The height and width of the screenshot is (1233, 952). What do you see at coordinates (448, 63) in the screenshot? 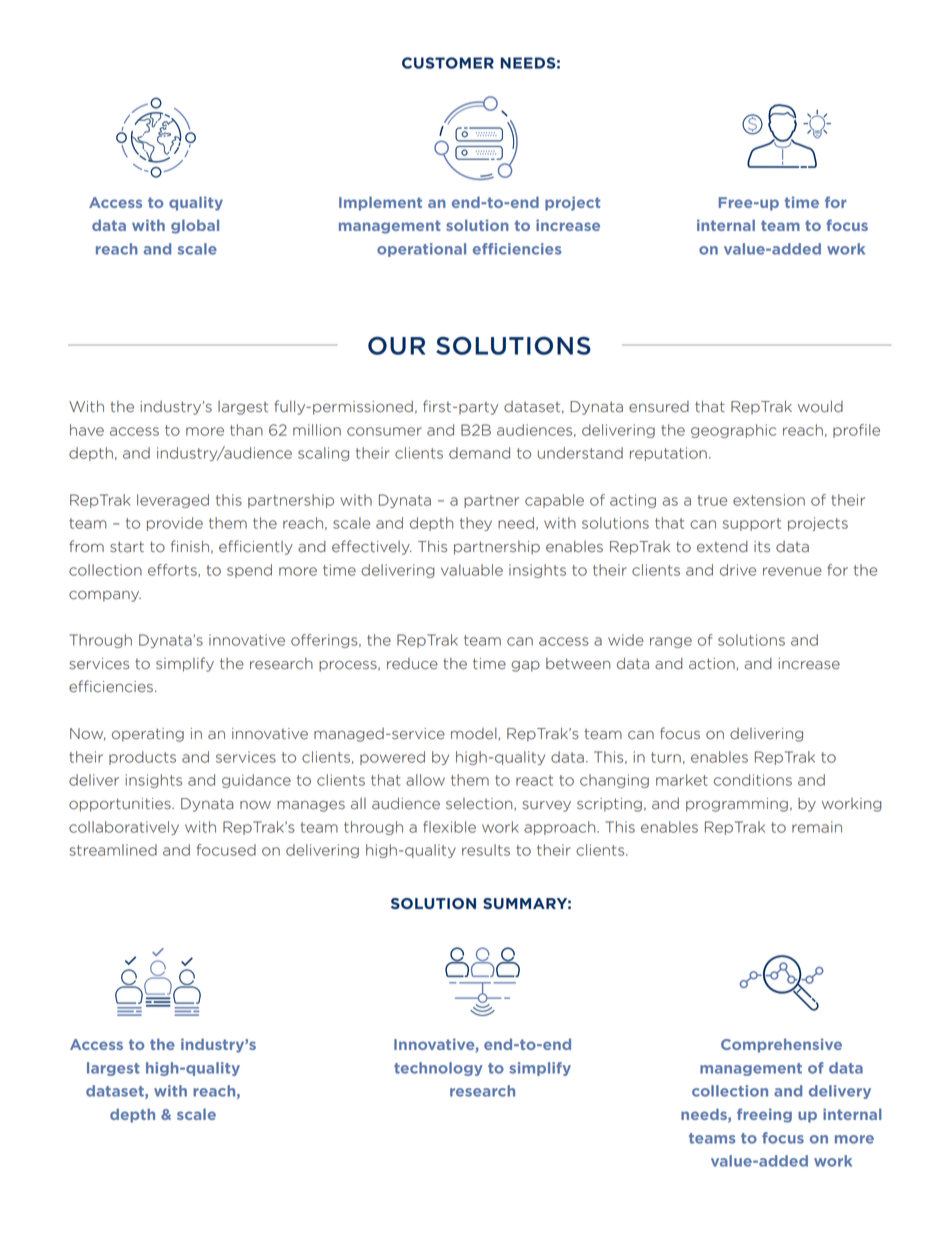
I see `CUSTOMER` at bounding box center [448, 63].
